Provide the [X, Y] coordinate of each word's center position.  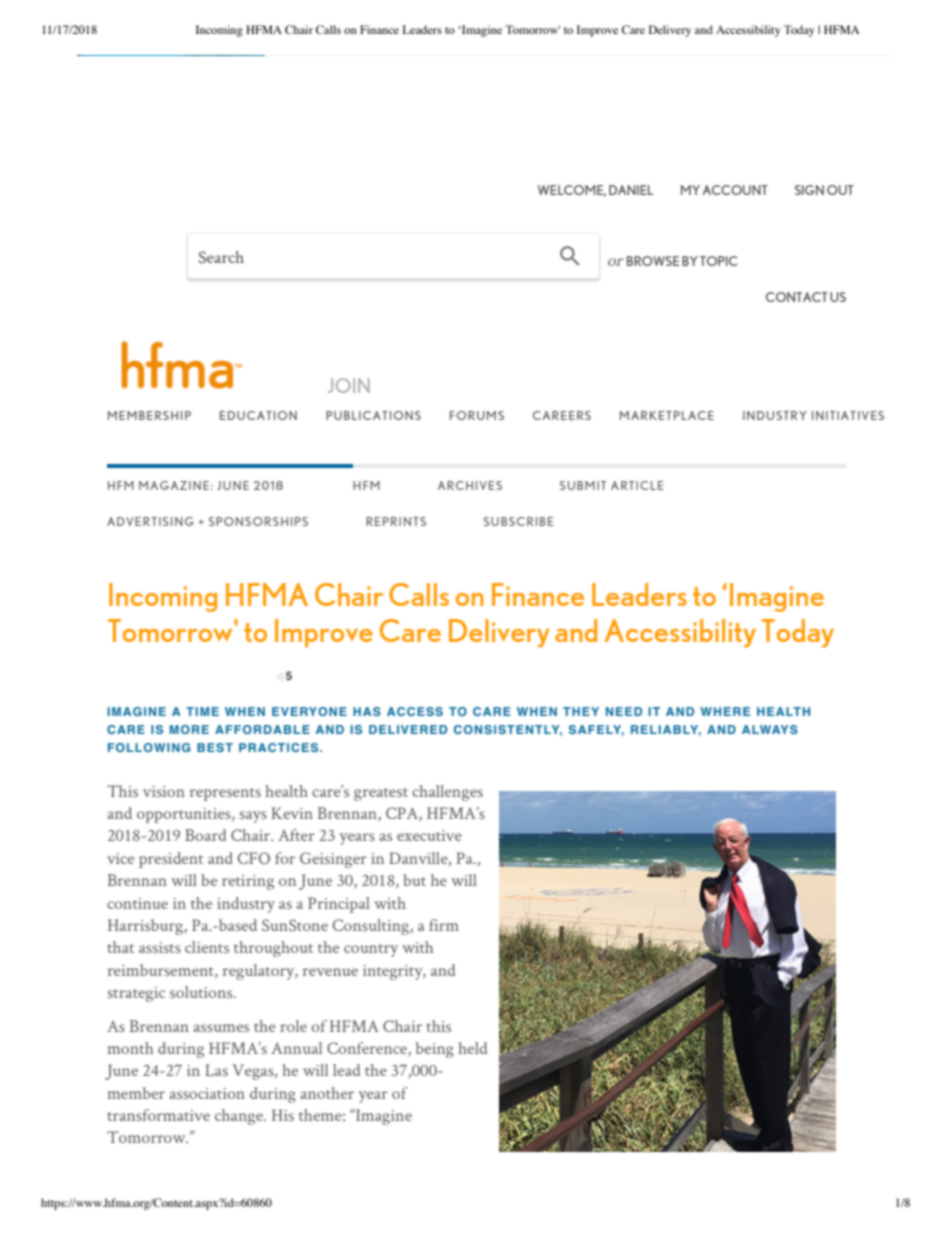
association [207, 1093]
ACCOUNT [735, 190]
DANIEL [631, 190]
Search [221, 257]
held [472, 1048]
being [434, 1050]
